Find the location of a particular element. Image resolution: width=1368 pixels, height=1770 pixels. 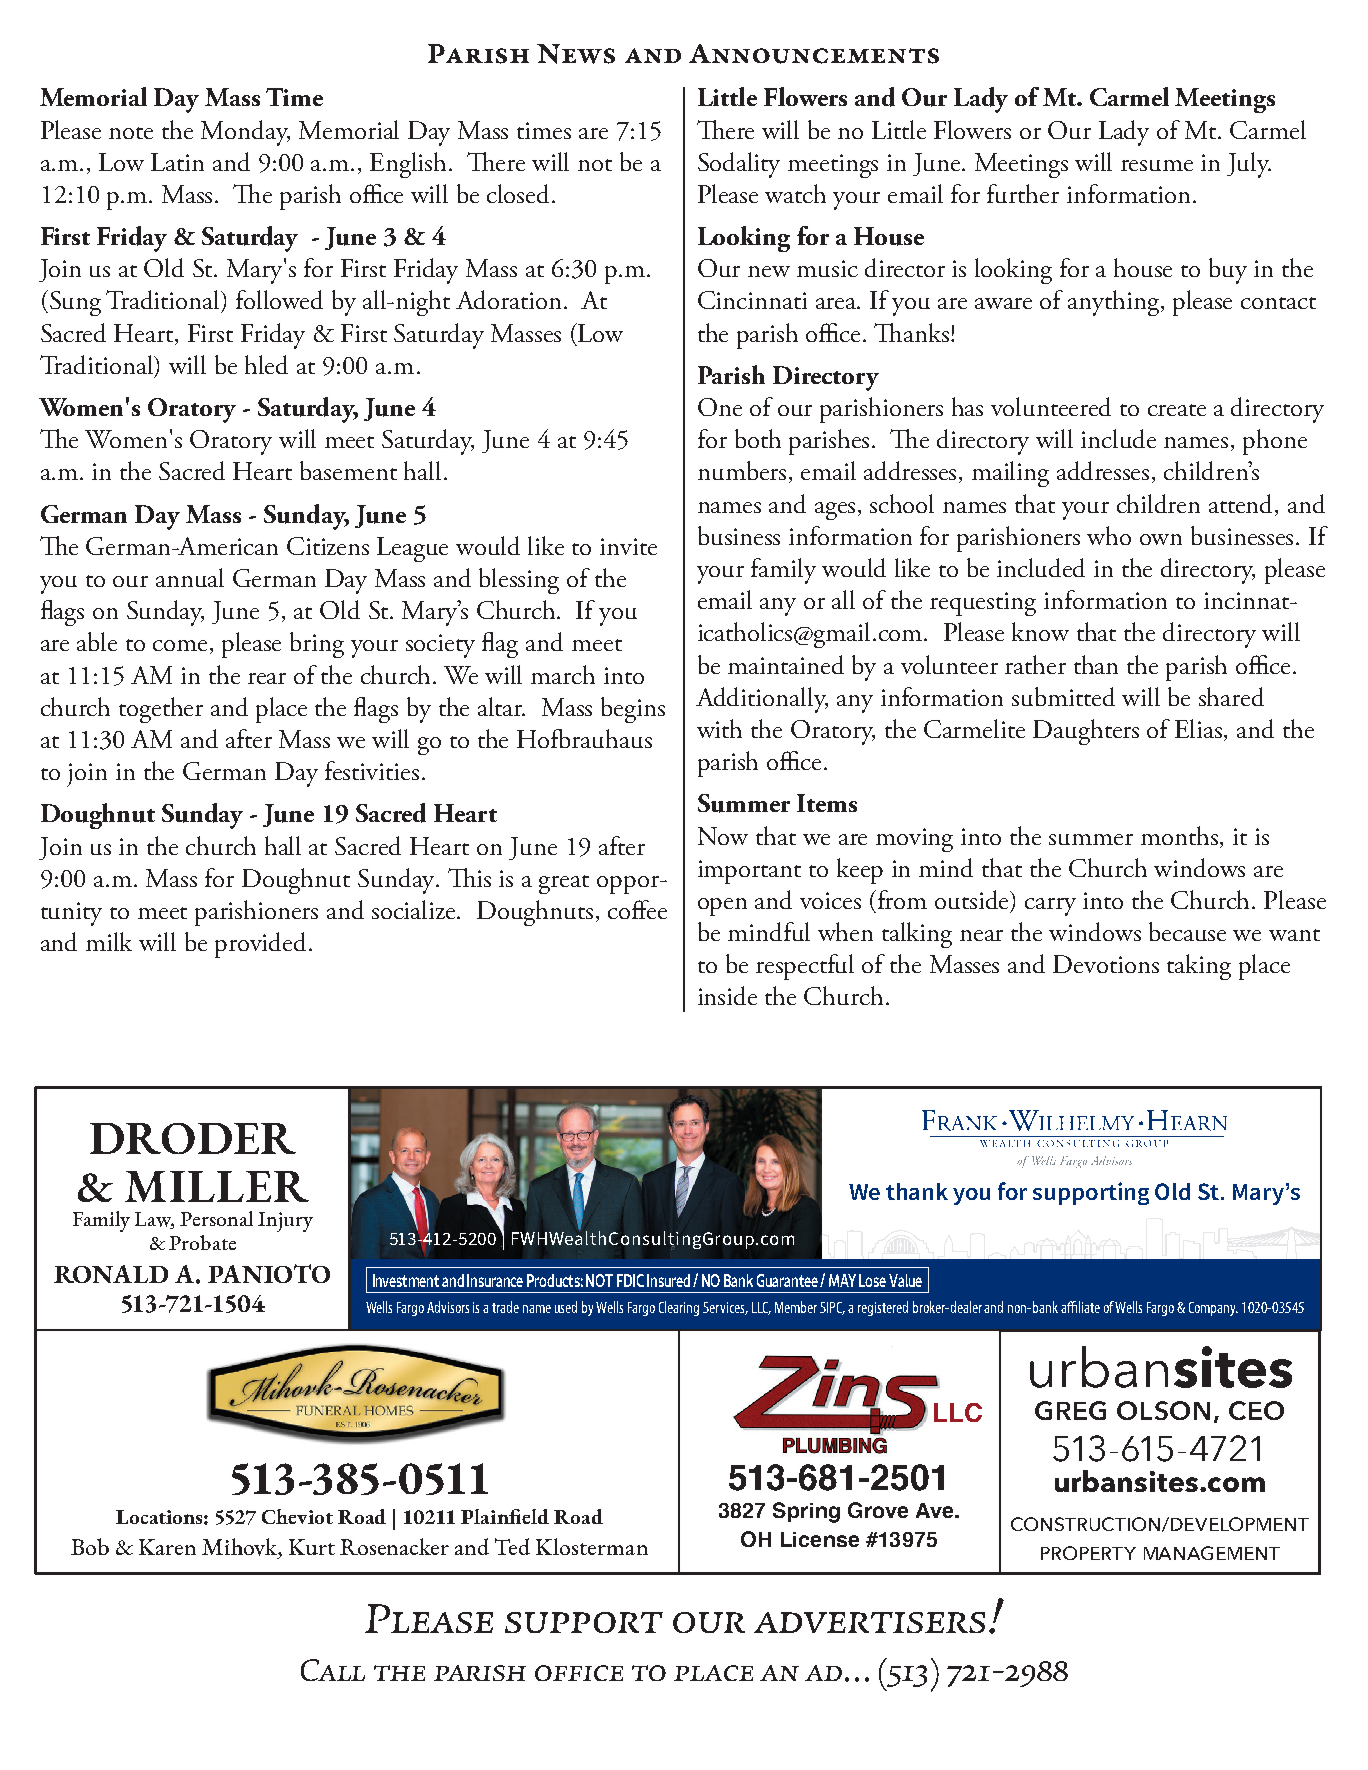

months is located at coordinates (1181, 835).
